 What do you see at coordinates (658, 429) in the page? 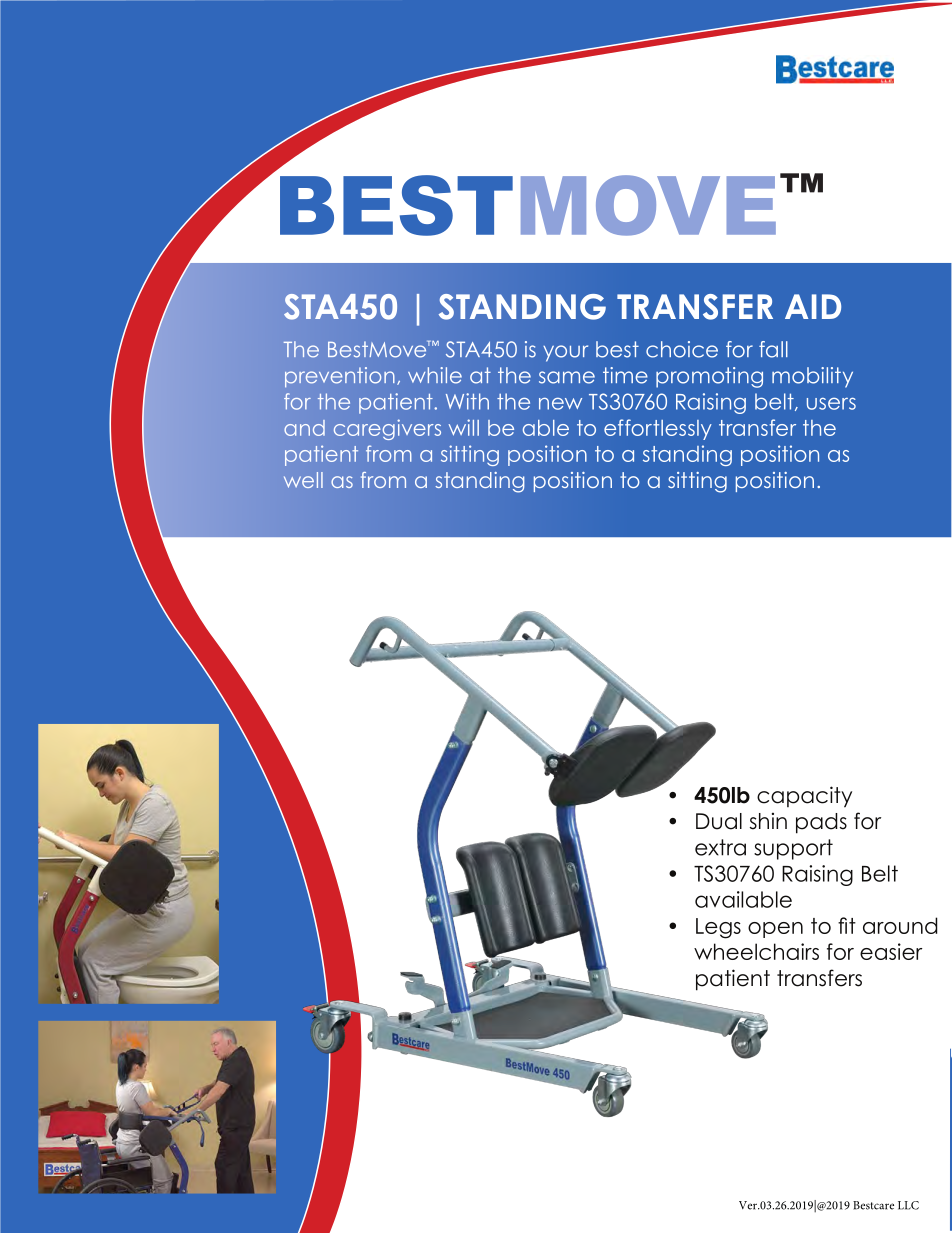
I see `effortlessly` at bounding box center [658, 429].
